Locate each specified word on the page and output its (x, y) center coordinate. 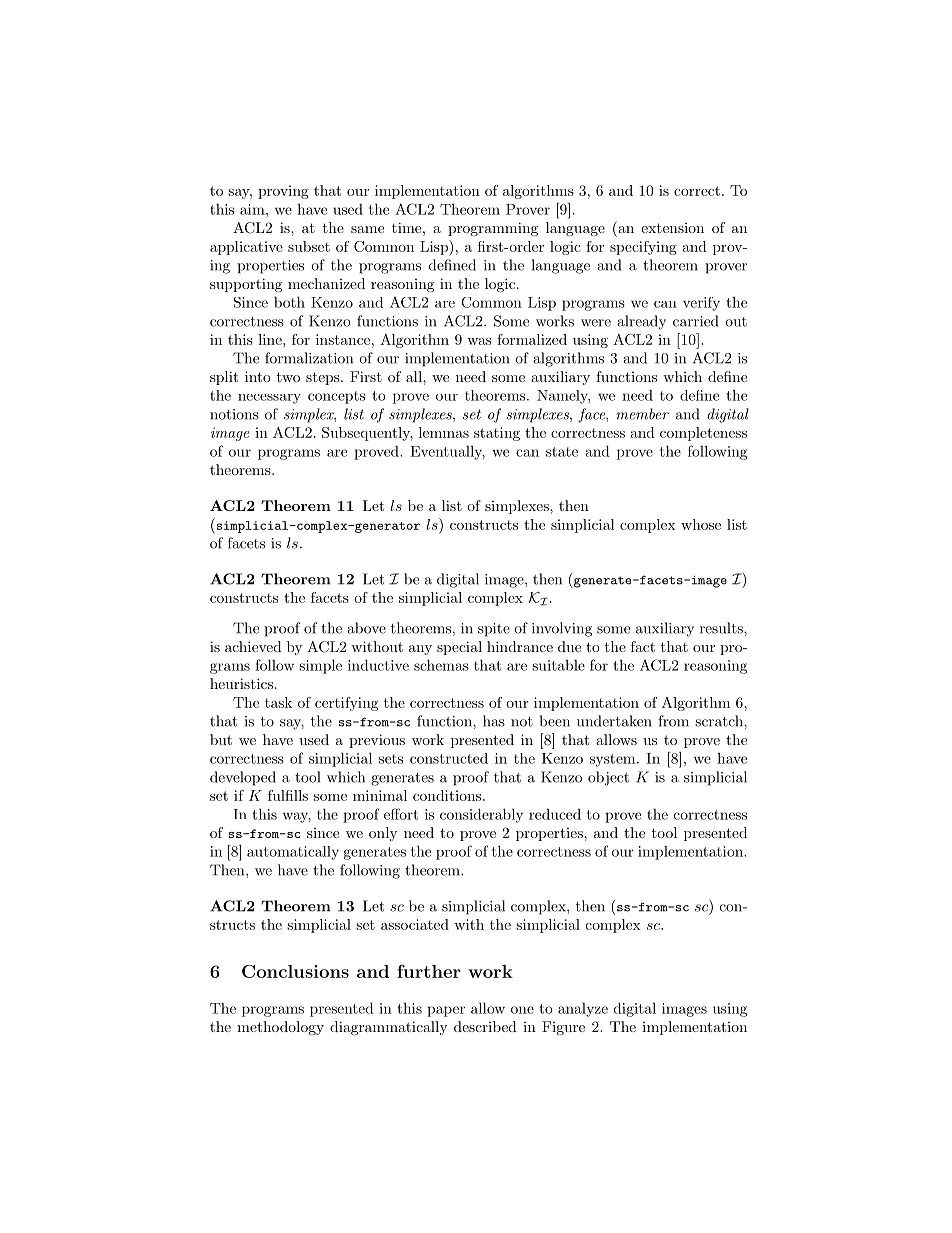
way (297, 817)
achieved (253, 646)
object (608, 778)
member (642, 414)
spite (494, 630)
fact (643, 646)
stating (497, 434)
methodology (280, 1028)
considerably (481, 815)
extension (672, 228)
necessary (269, 399)
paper (446, 1011)
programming (493, 229)
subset (309, 246)
